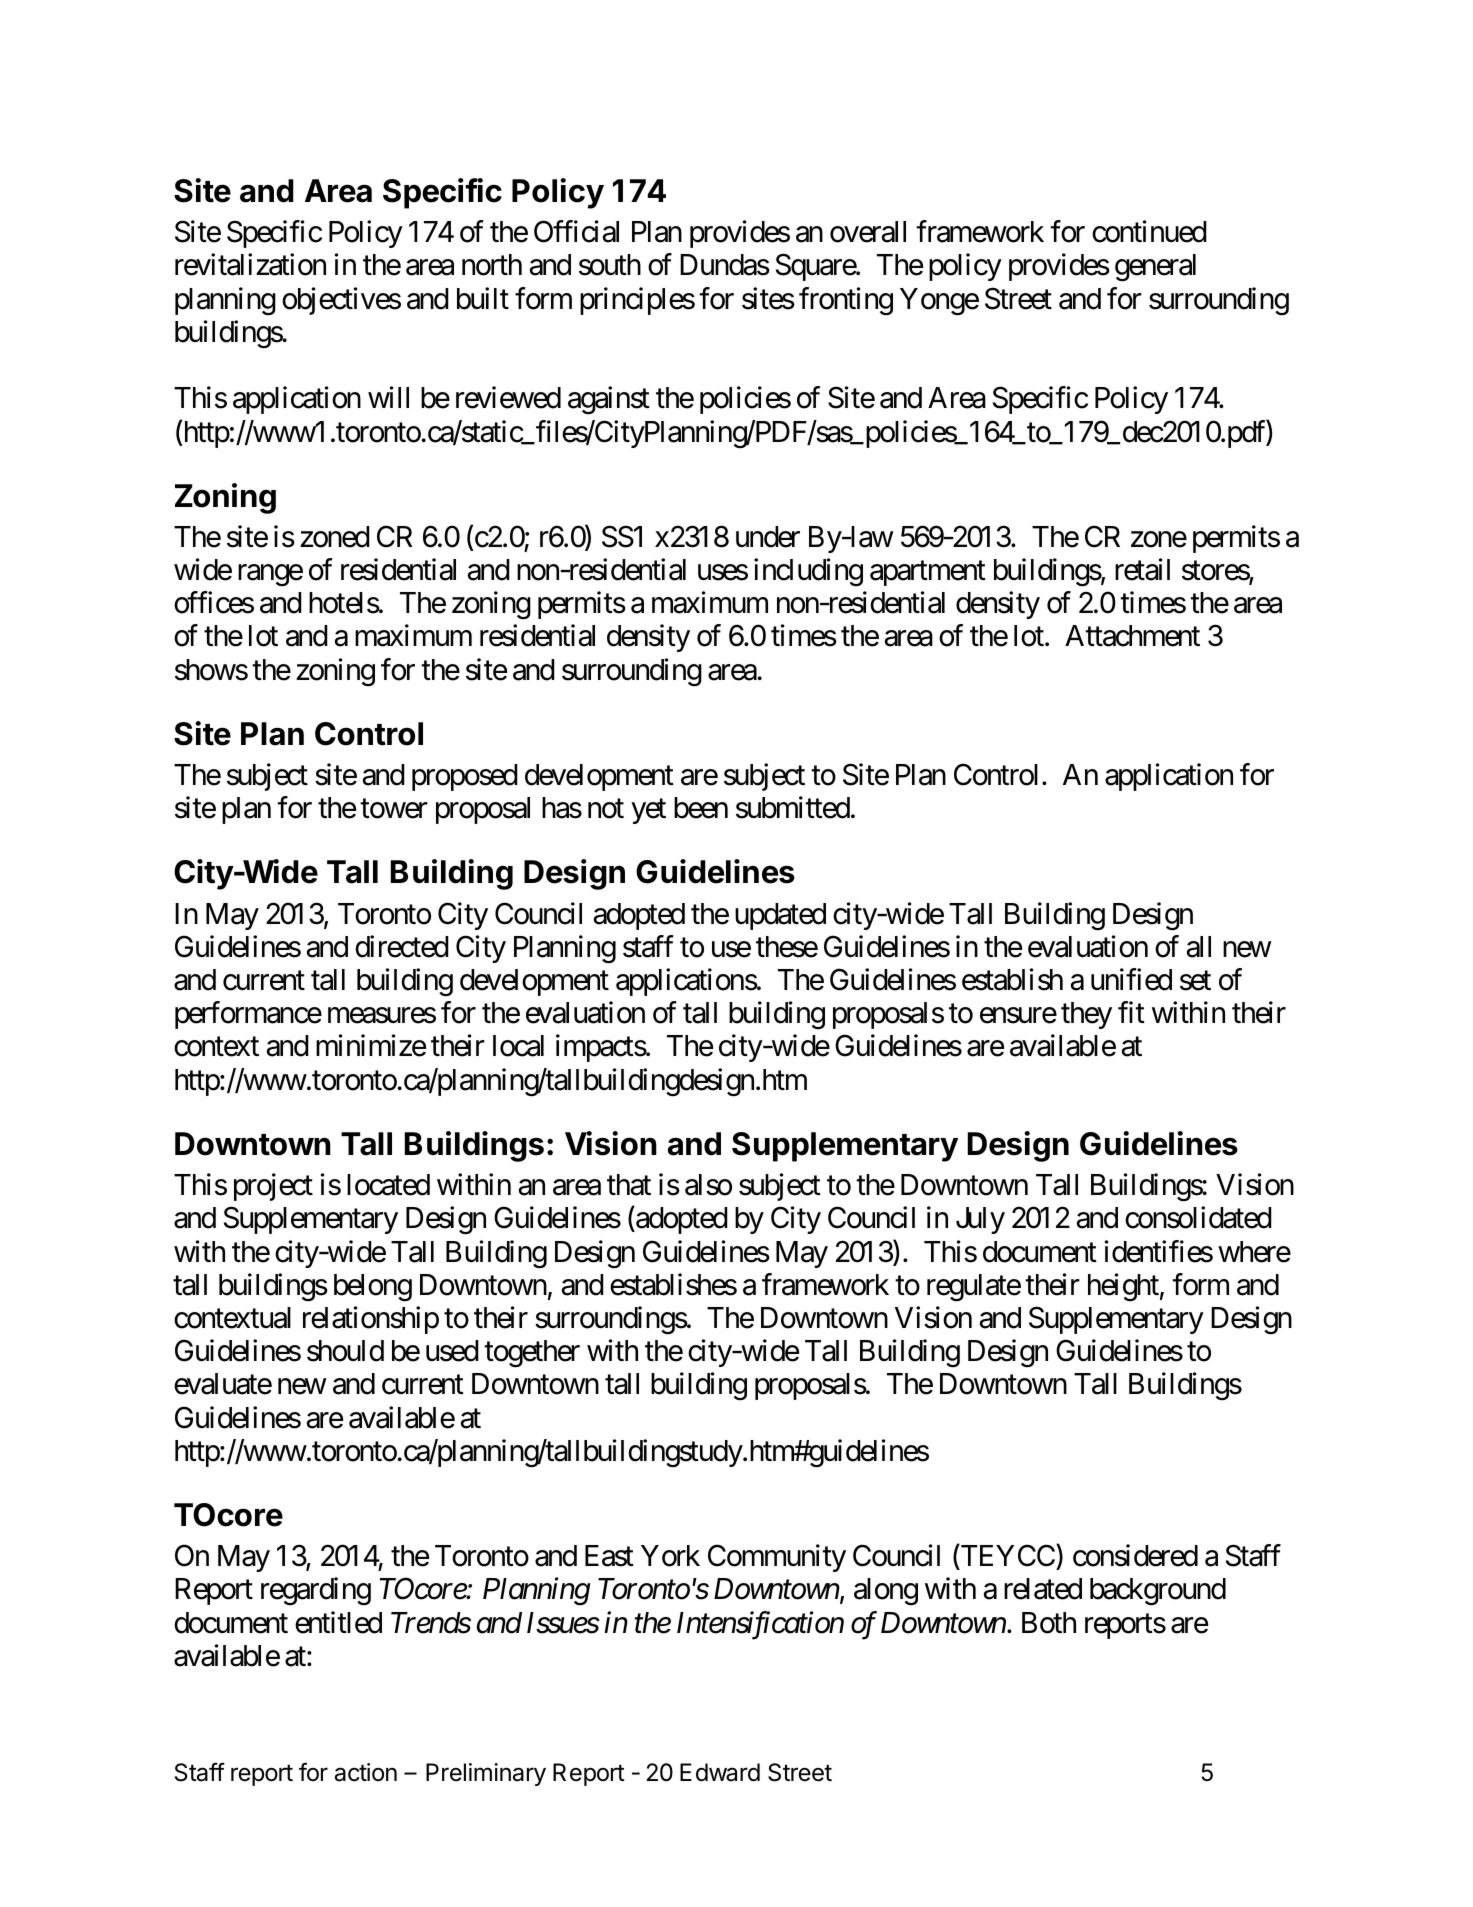  What do you see at coordinates (366, 1772) in the page?
I see `action` at bounding box center [366, 1772].
